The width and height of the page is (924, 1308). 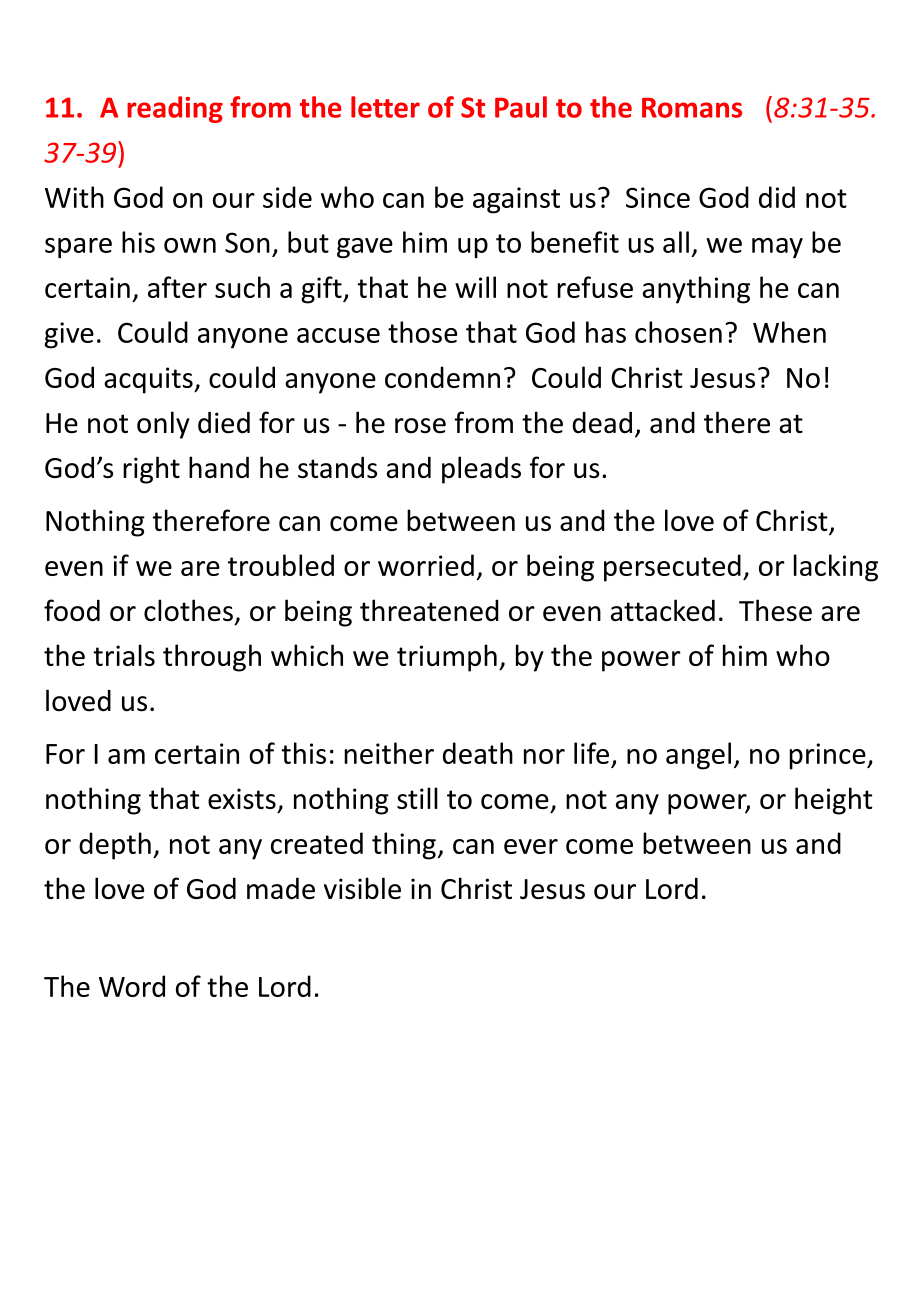 What do you see at coordinates (175, 109) in the page?
I see `reading` at bounding box center [175, 109].
